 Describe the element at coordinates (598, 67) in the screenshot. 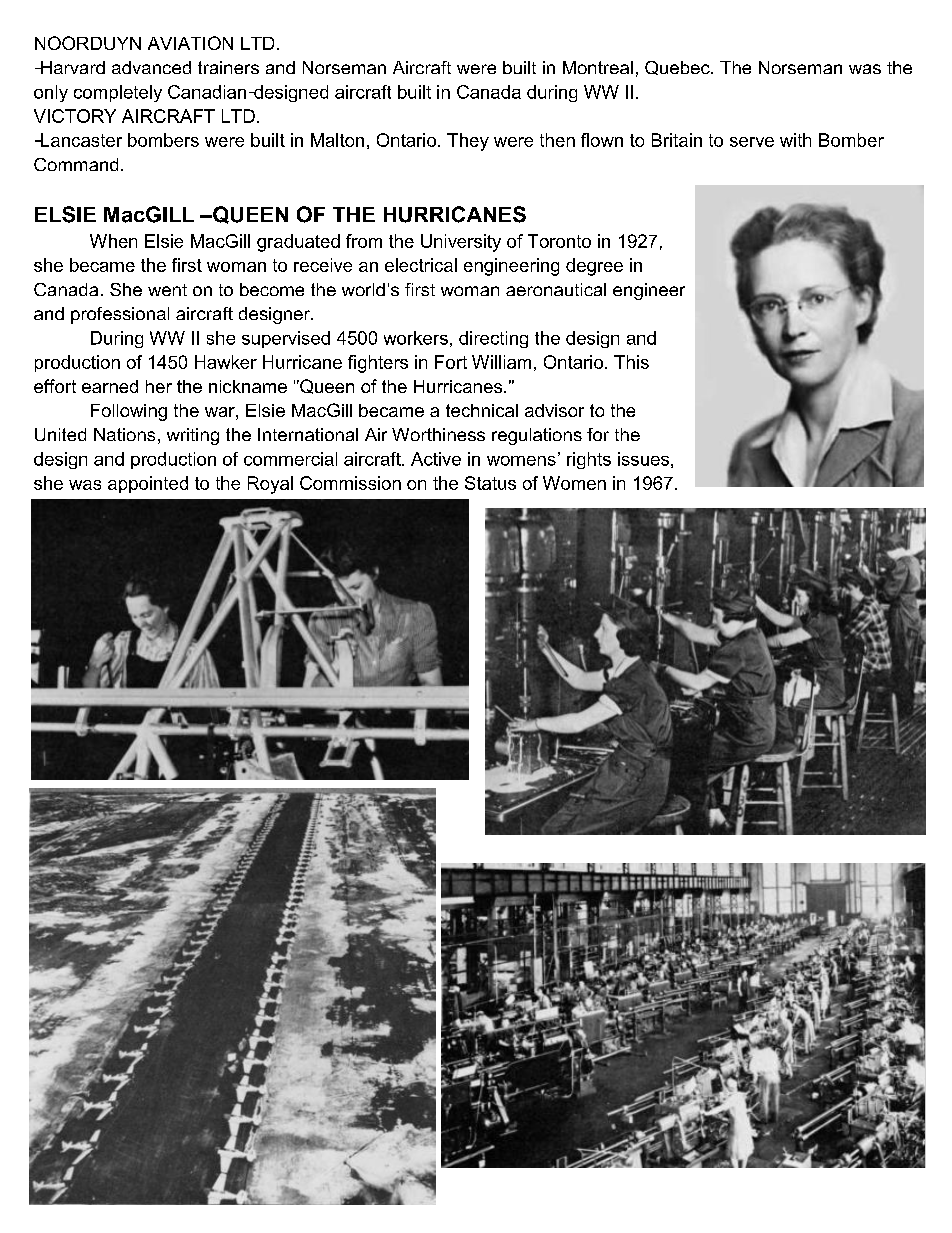

I see `Montreal` at that location.
